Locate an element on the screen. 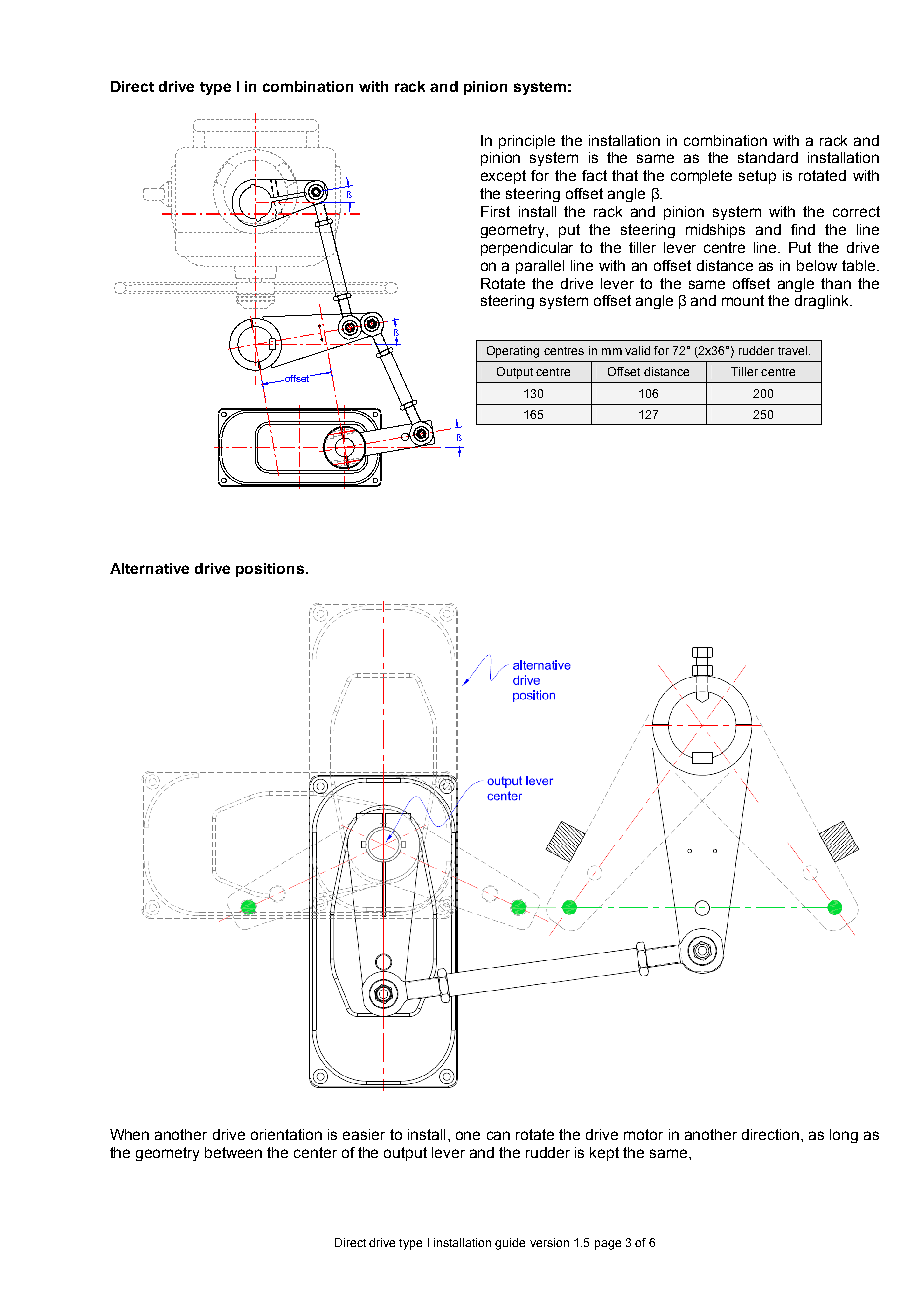 Image resolution: width=924 pixels, height=1308 pixels. First is located at coordinates (495, 211).
